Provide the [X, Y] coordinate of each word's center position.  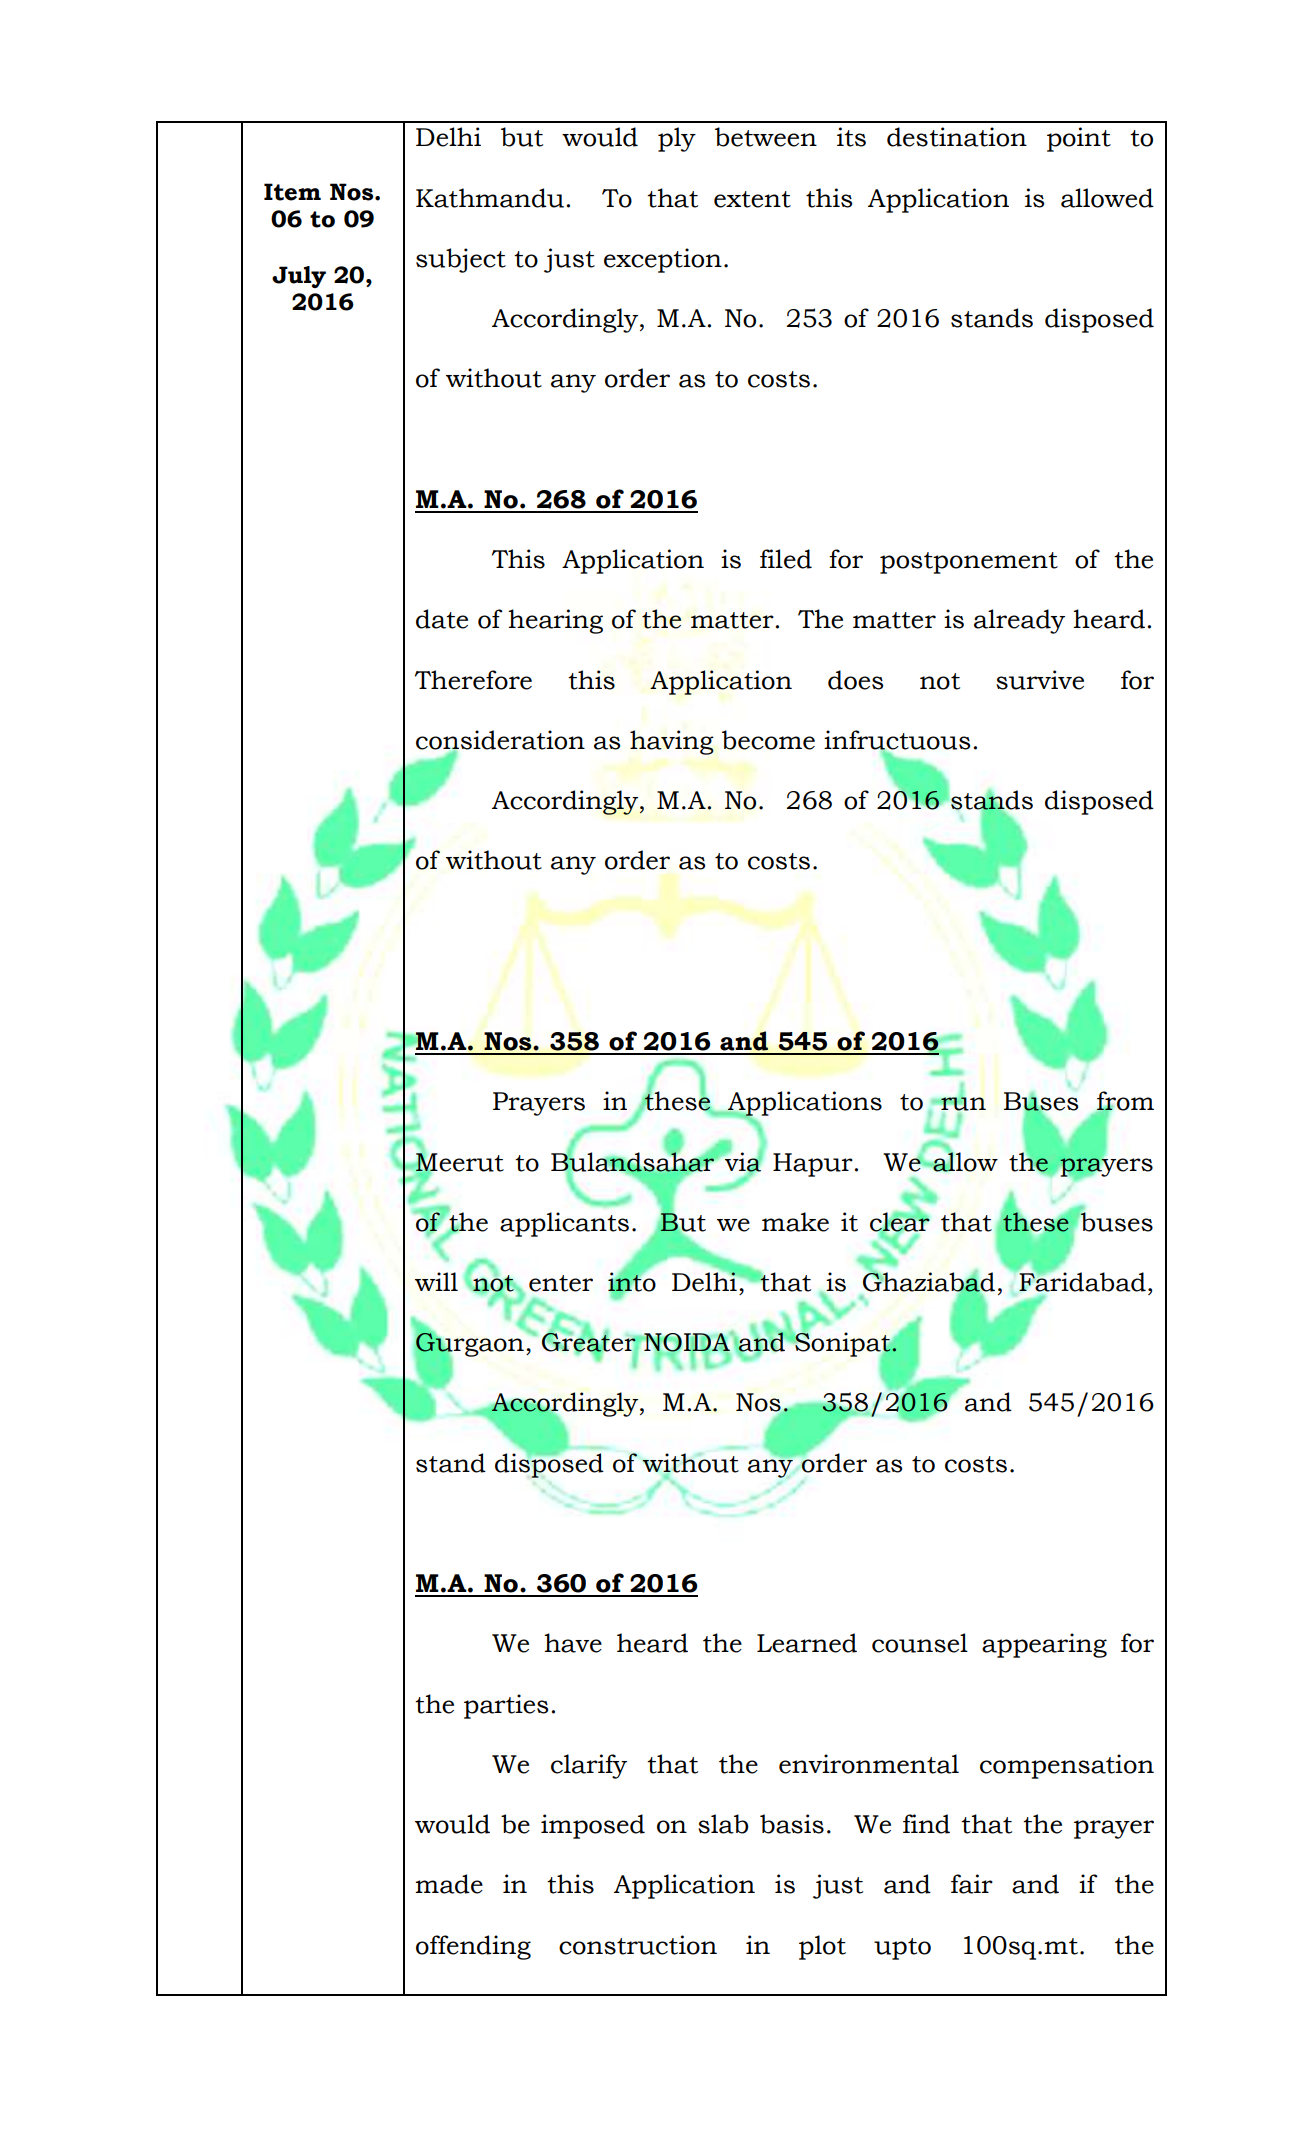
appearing [1044, 1645]
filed [786, 559]
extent [752, 199]
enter [561, 1283]
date [442, 619]
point [1079, 139]
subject [461, 260]
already [1019, 621]
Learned [807, 1643]
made [449, 1884]
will [436, 1281]
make [795, 1222]
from [1124, 1102]
